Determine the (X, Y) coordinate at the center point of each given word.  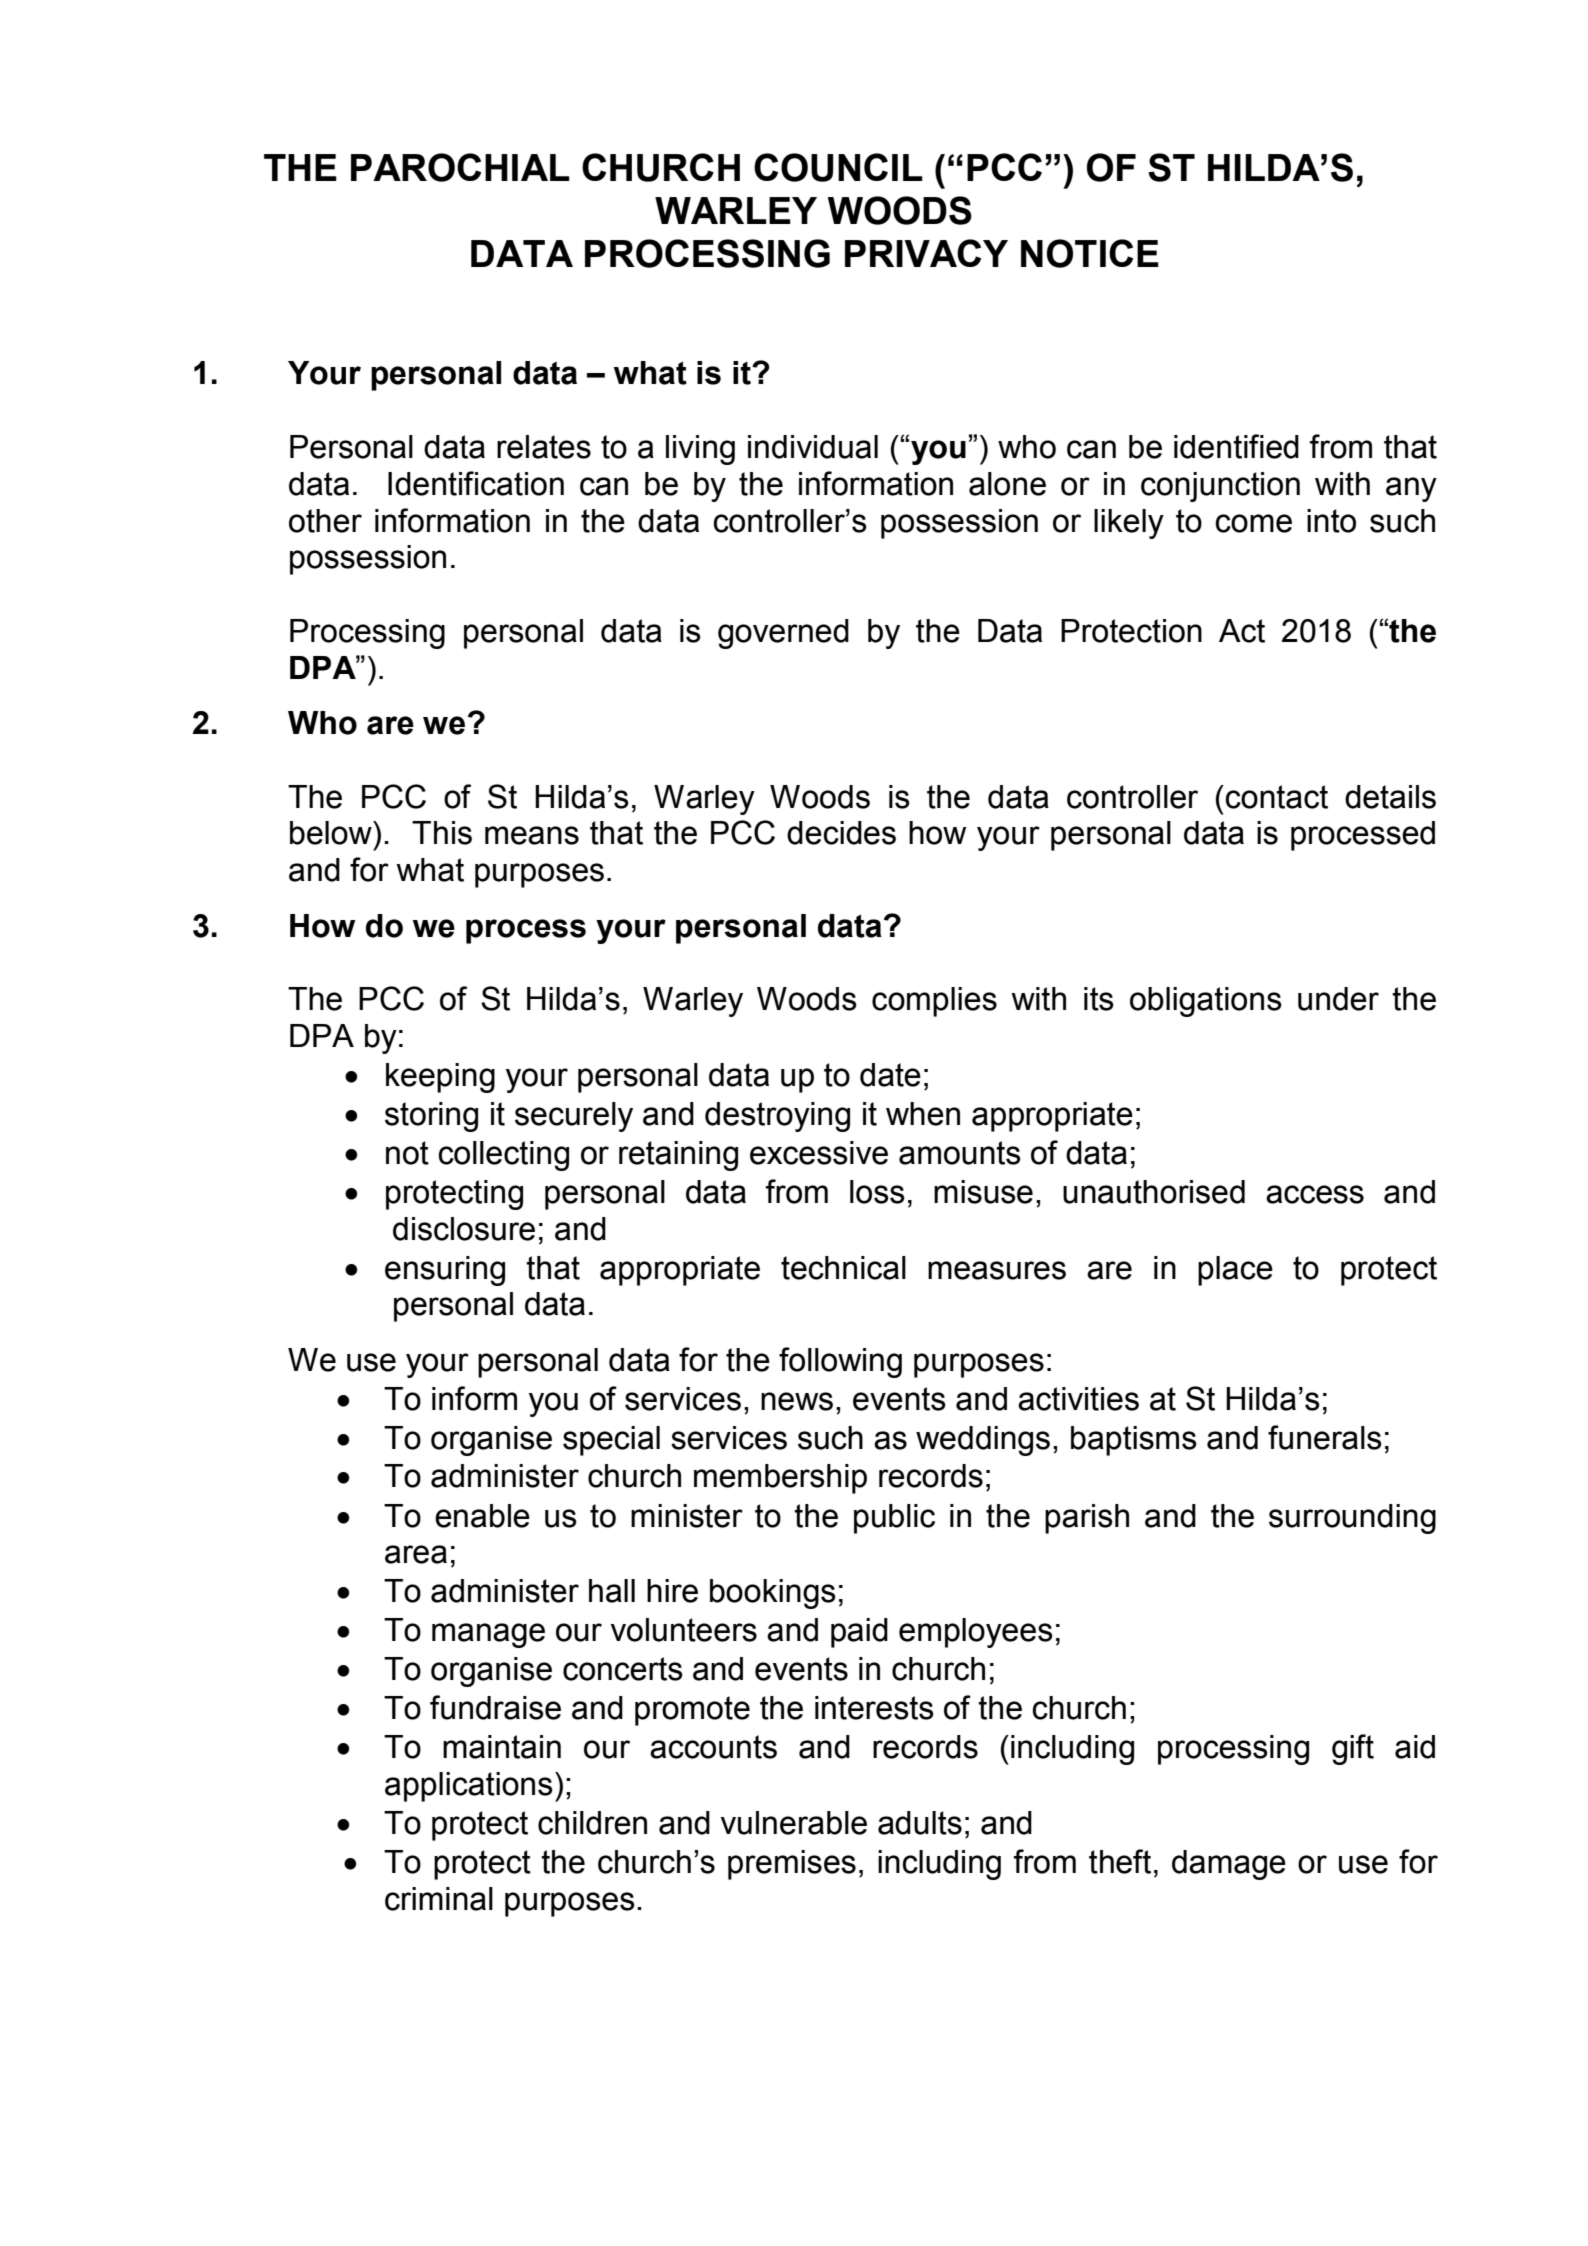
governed (783, 634)
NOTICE (1090, 253)
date (890, 1075)
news (797, 1401)
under (1338, 999)
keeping (440, 1078)
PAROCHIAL (460, 167)
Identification (476, 483)
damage (1229, 1865)
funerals (1325, 1437)
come (1253, 523)
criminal (439, 1899)
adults (920, 1823)
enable (482, 1516)
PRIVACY (926, 253)
